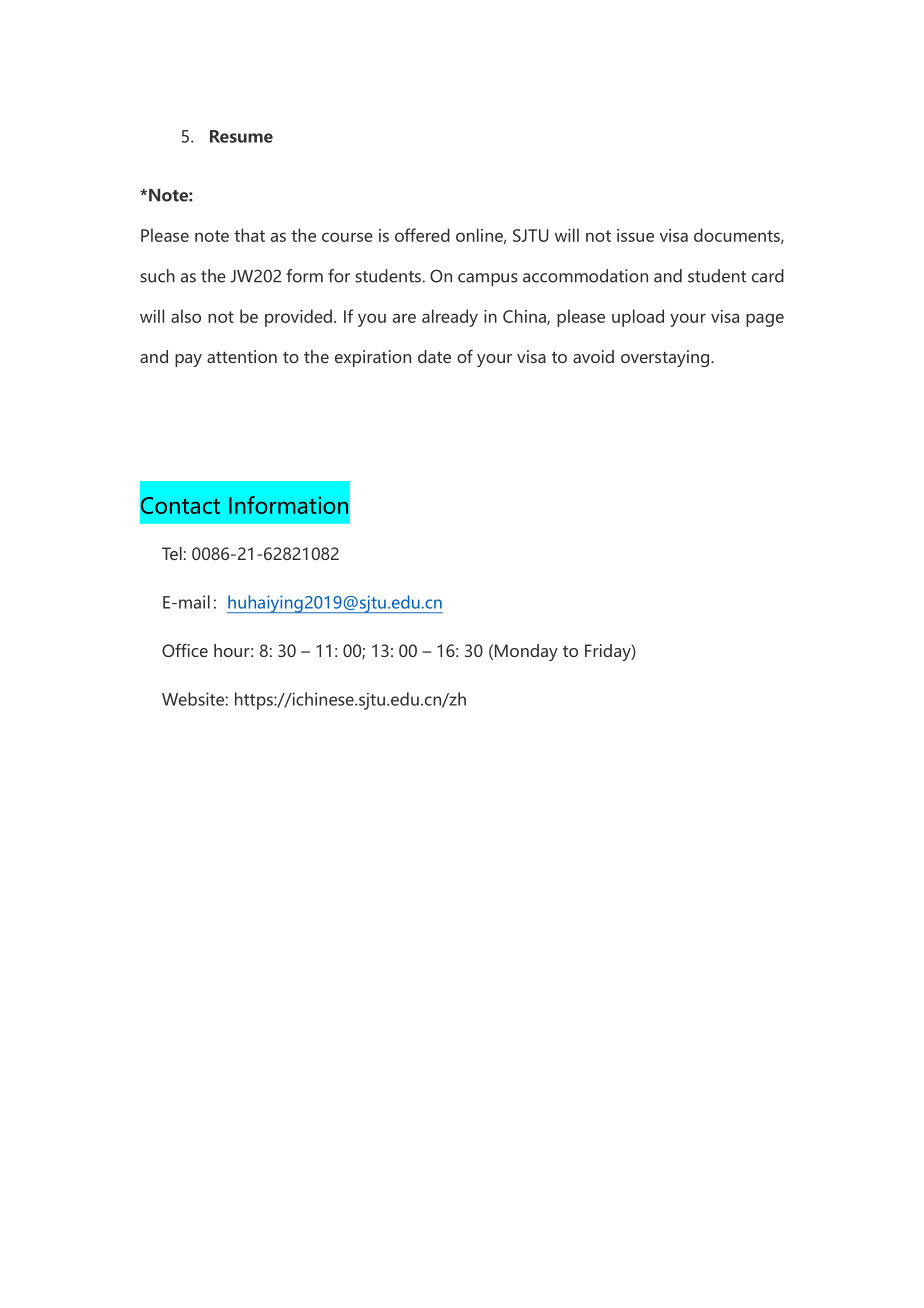 Image resolution: width=924 pixels, height=1308 pixels. I want to click on overstaying, so click(666, 358).
